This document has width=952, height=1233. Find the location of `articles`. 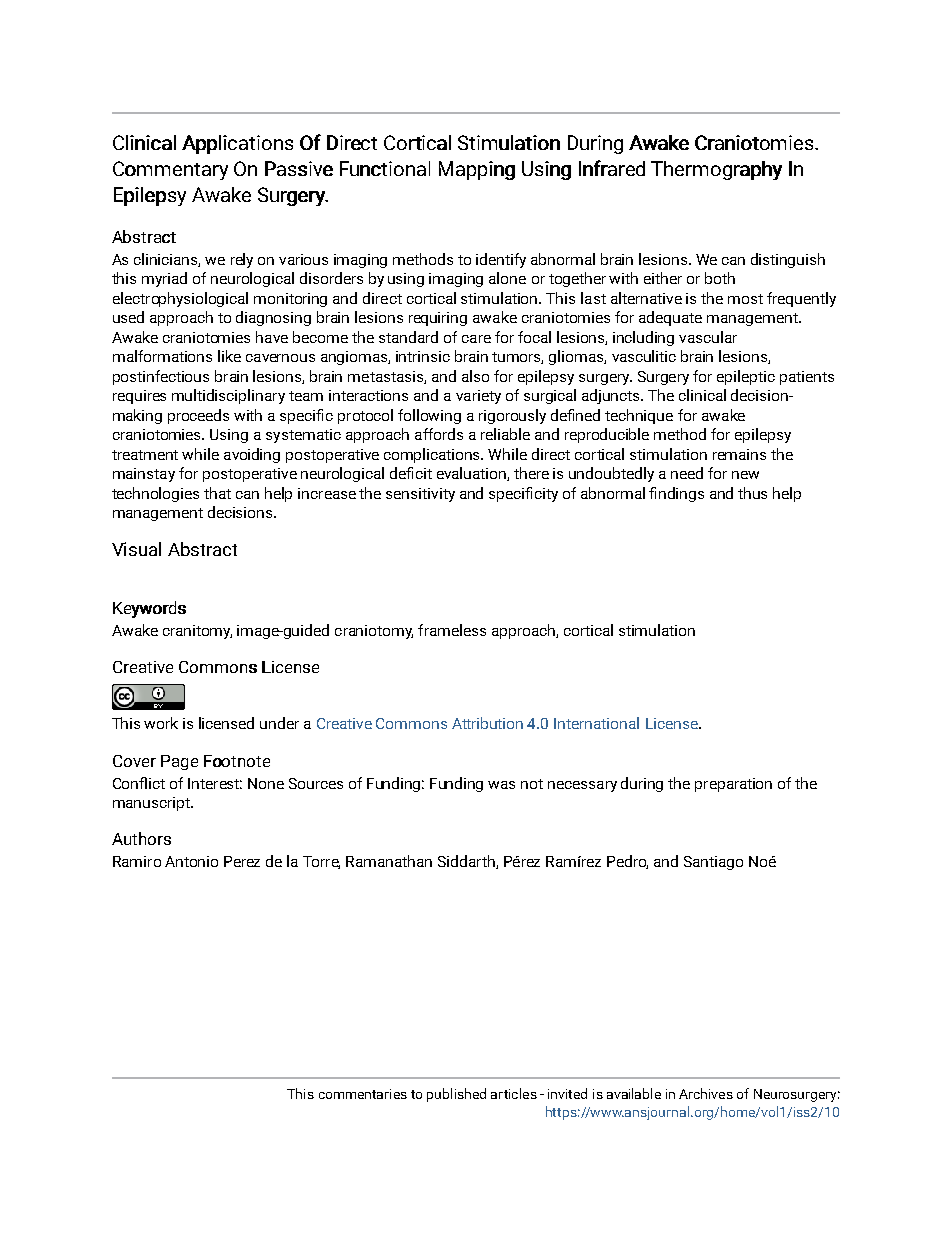

articles is located at coordinates (514, 1093).
